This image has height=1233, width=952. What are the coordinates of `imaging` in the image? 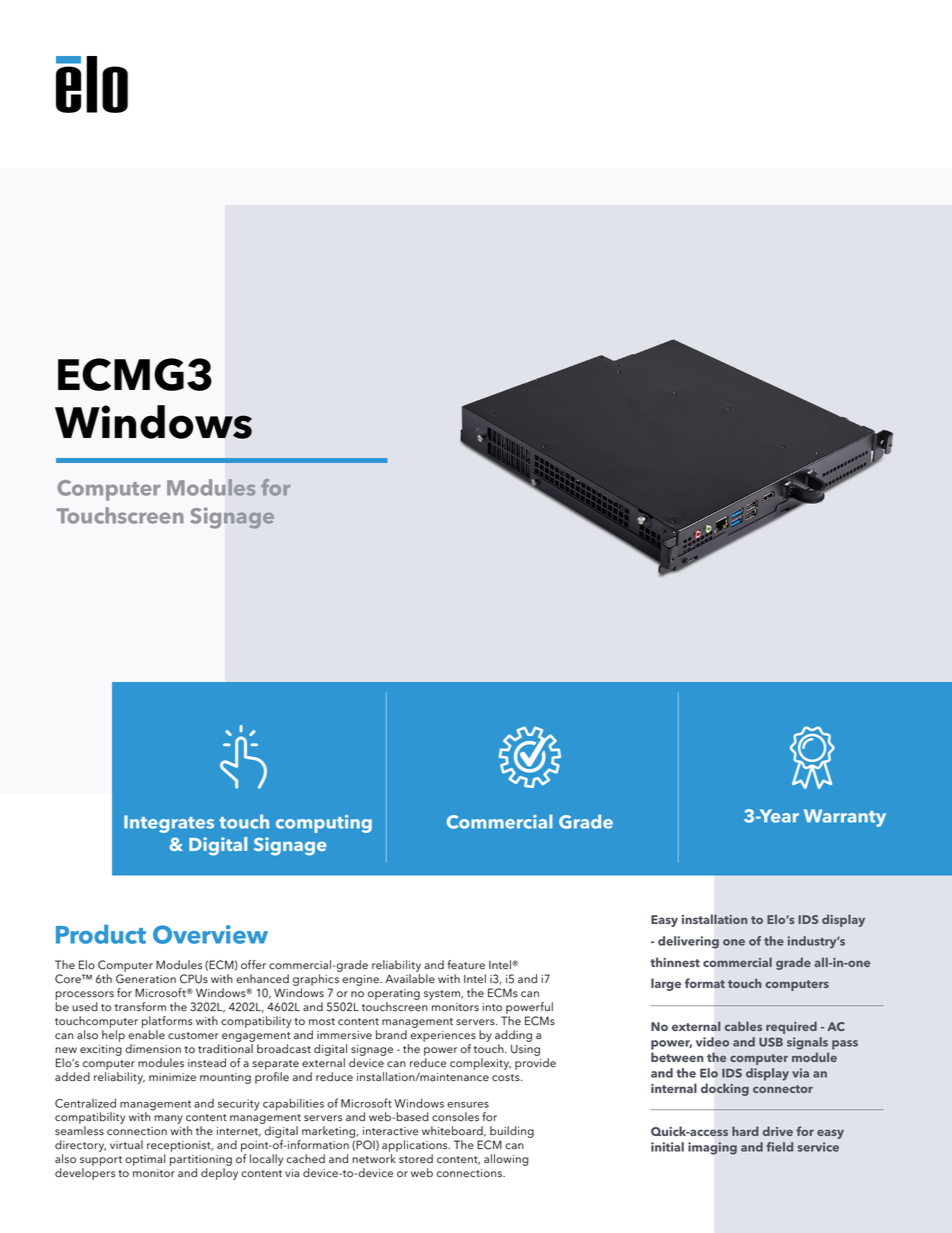 It's located at (712, 1148).
